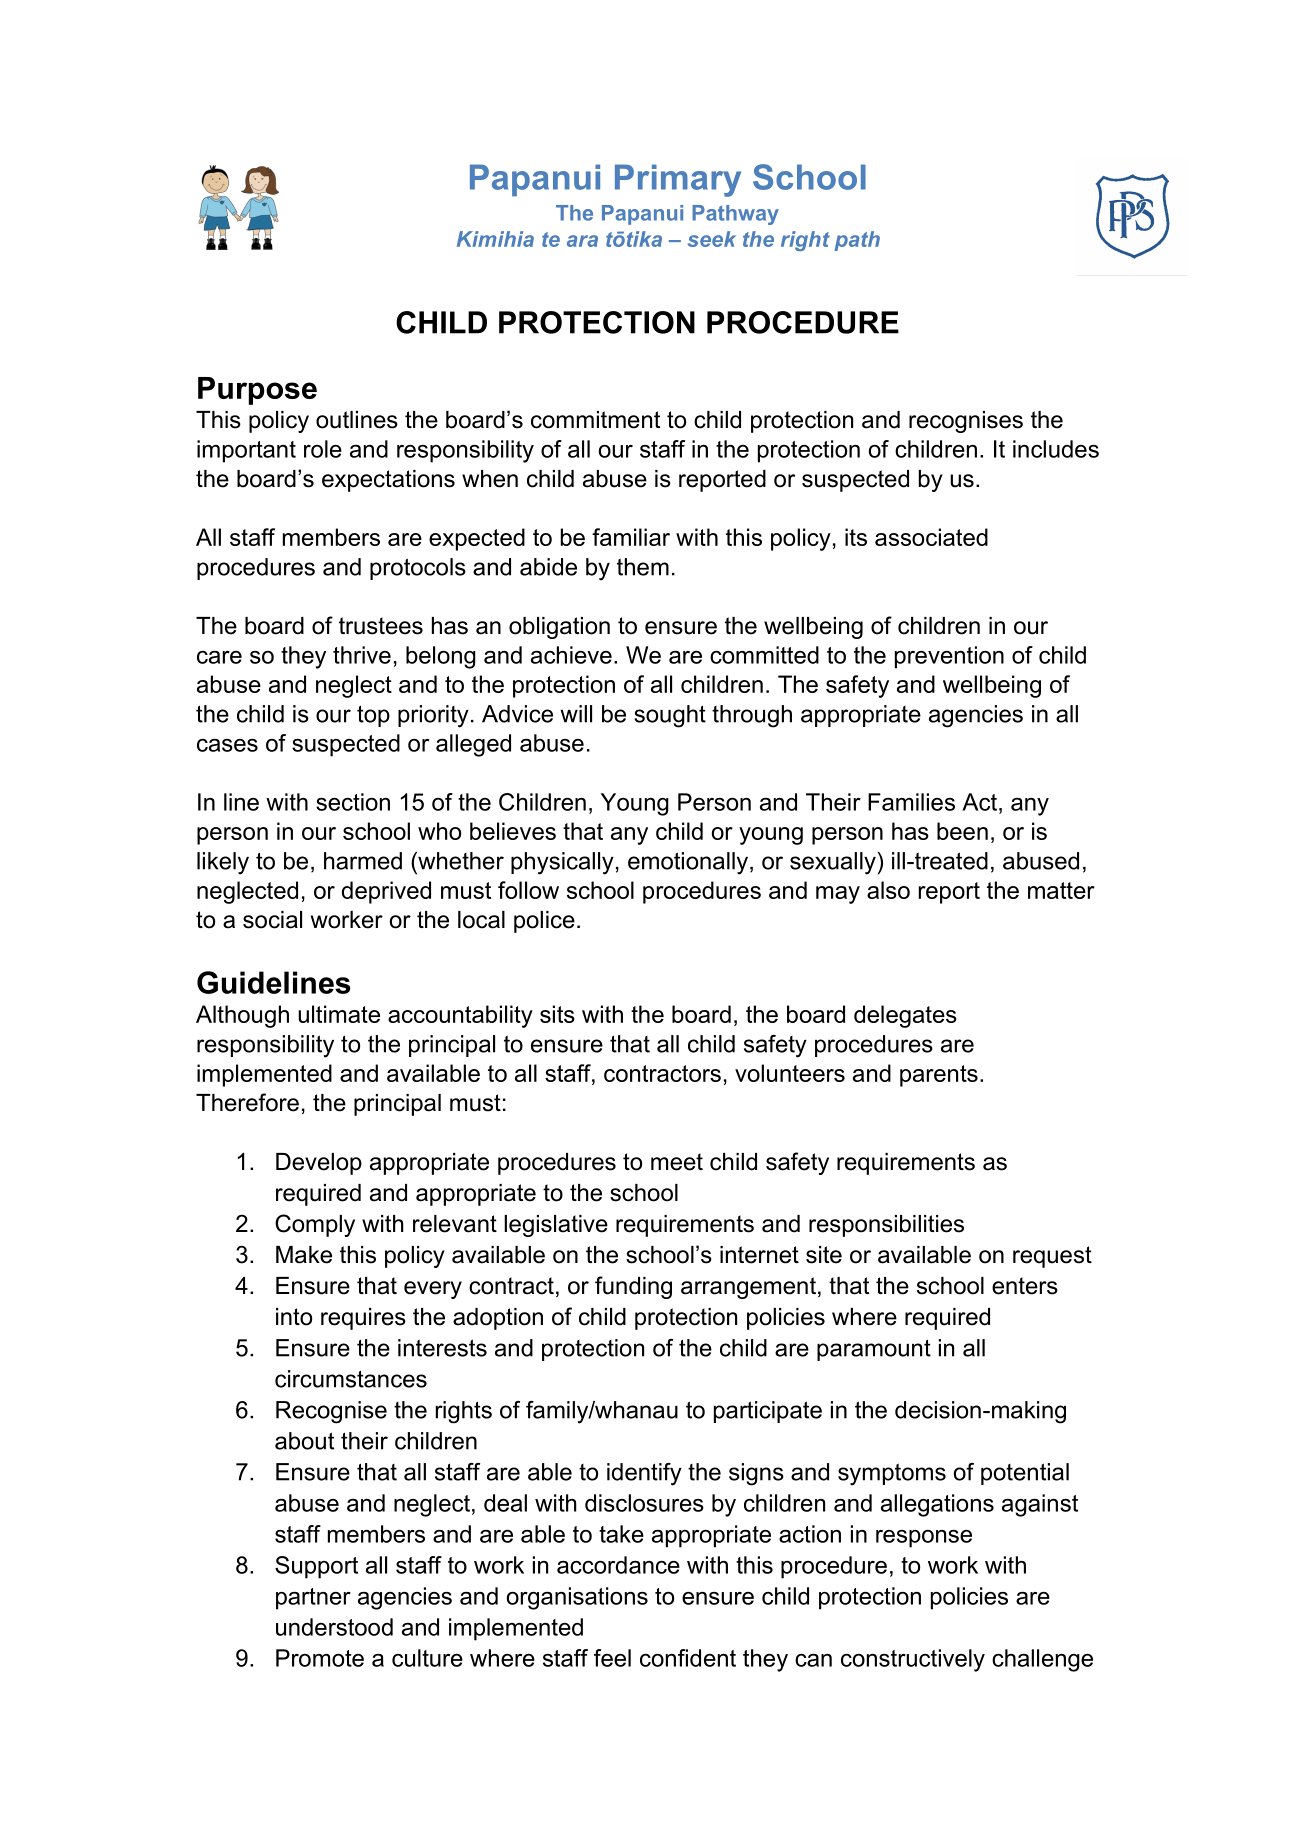 The image size is (1297, 1835). What do you see at coordinates (334, 1627) in the image?
I see `understood` at bounding box center [334, 1627].
